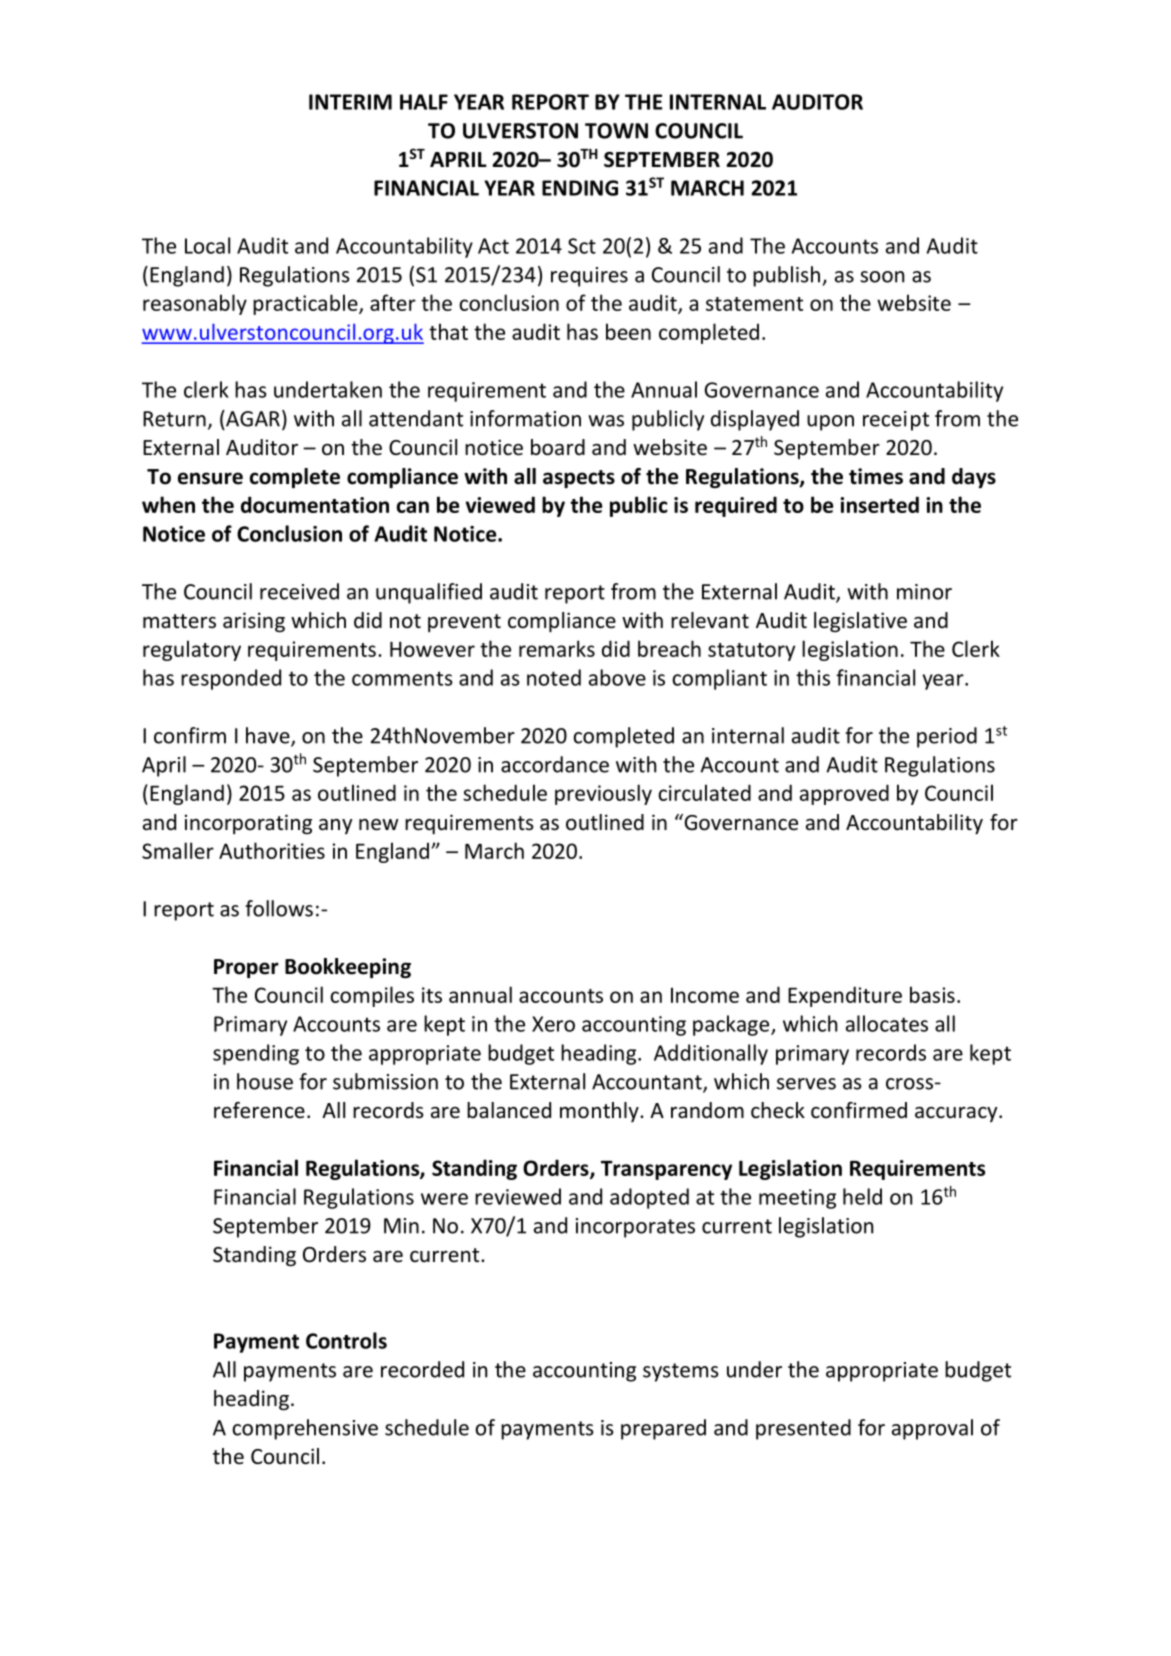 This page has height=1656, width=1171. I want to click on have, so click(269, 736).
